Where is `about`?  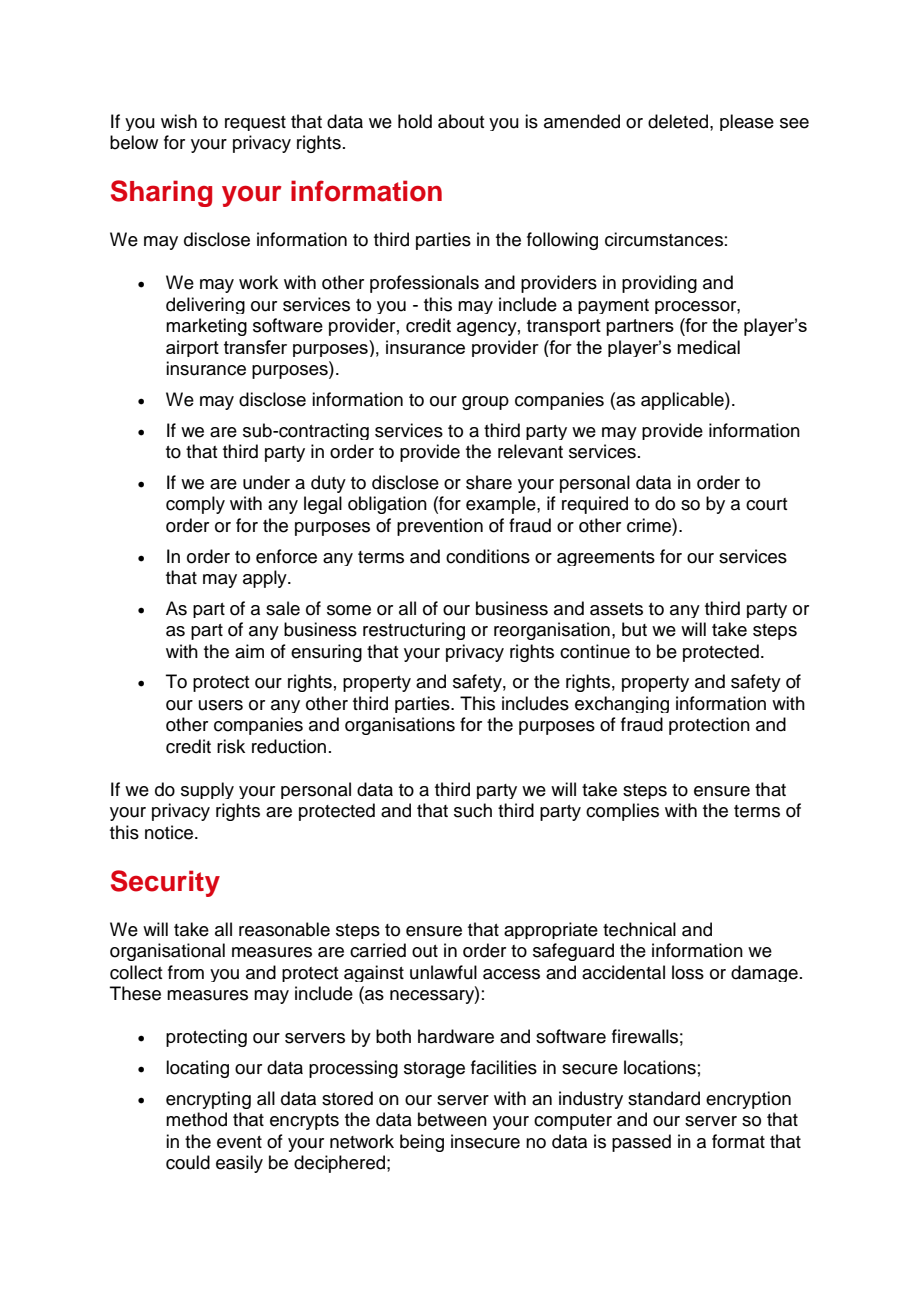
about is located at coordinates (461, 121).
